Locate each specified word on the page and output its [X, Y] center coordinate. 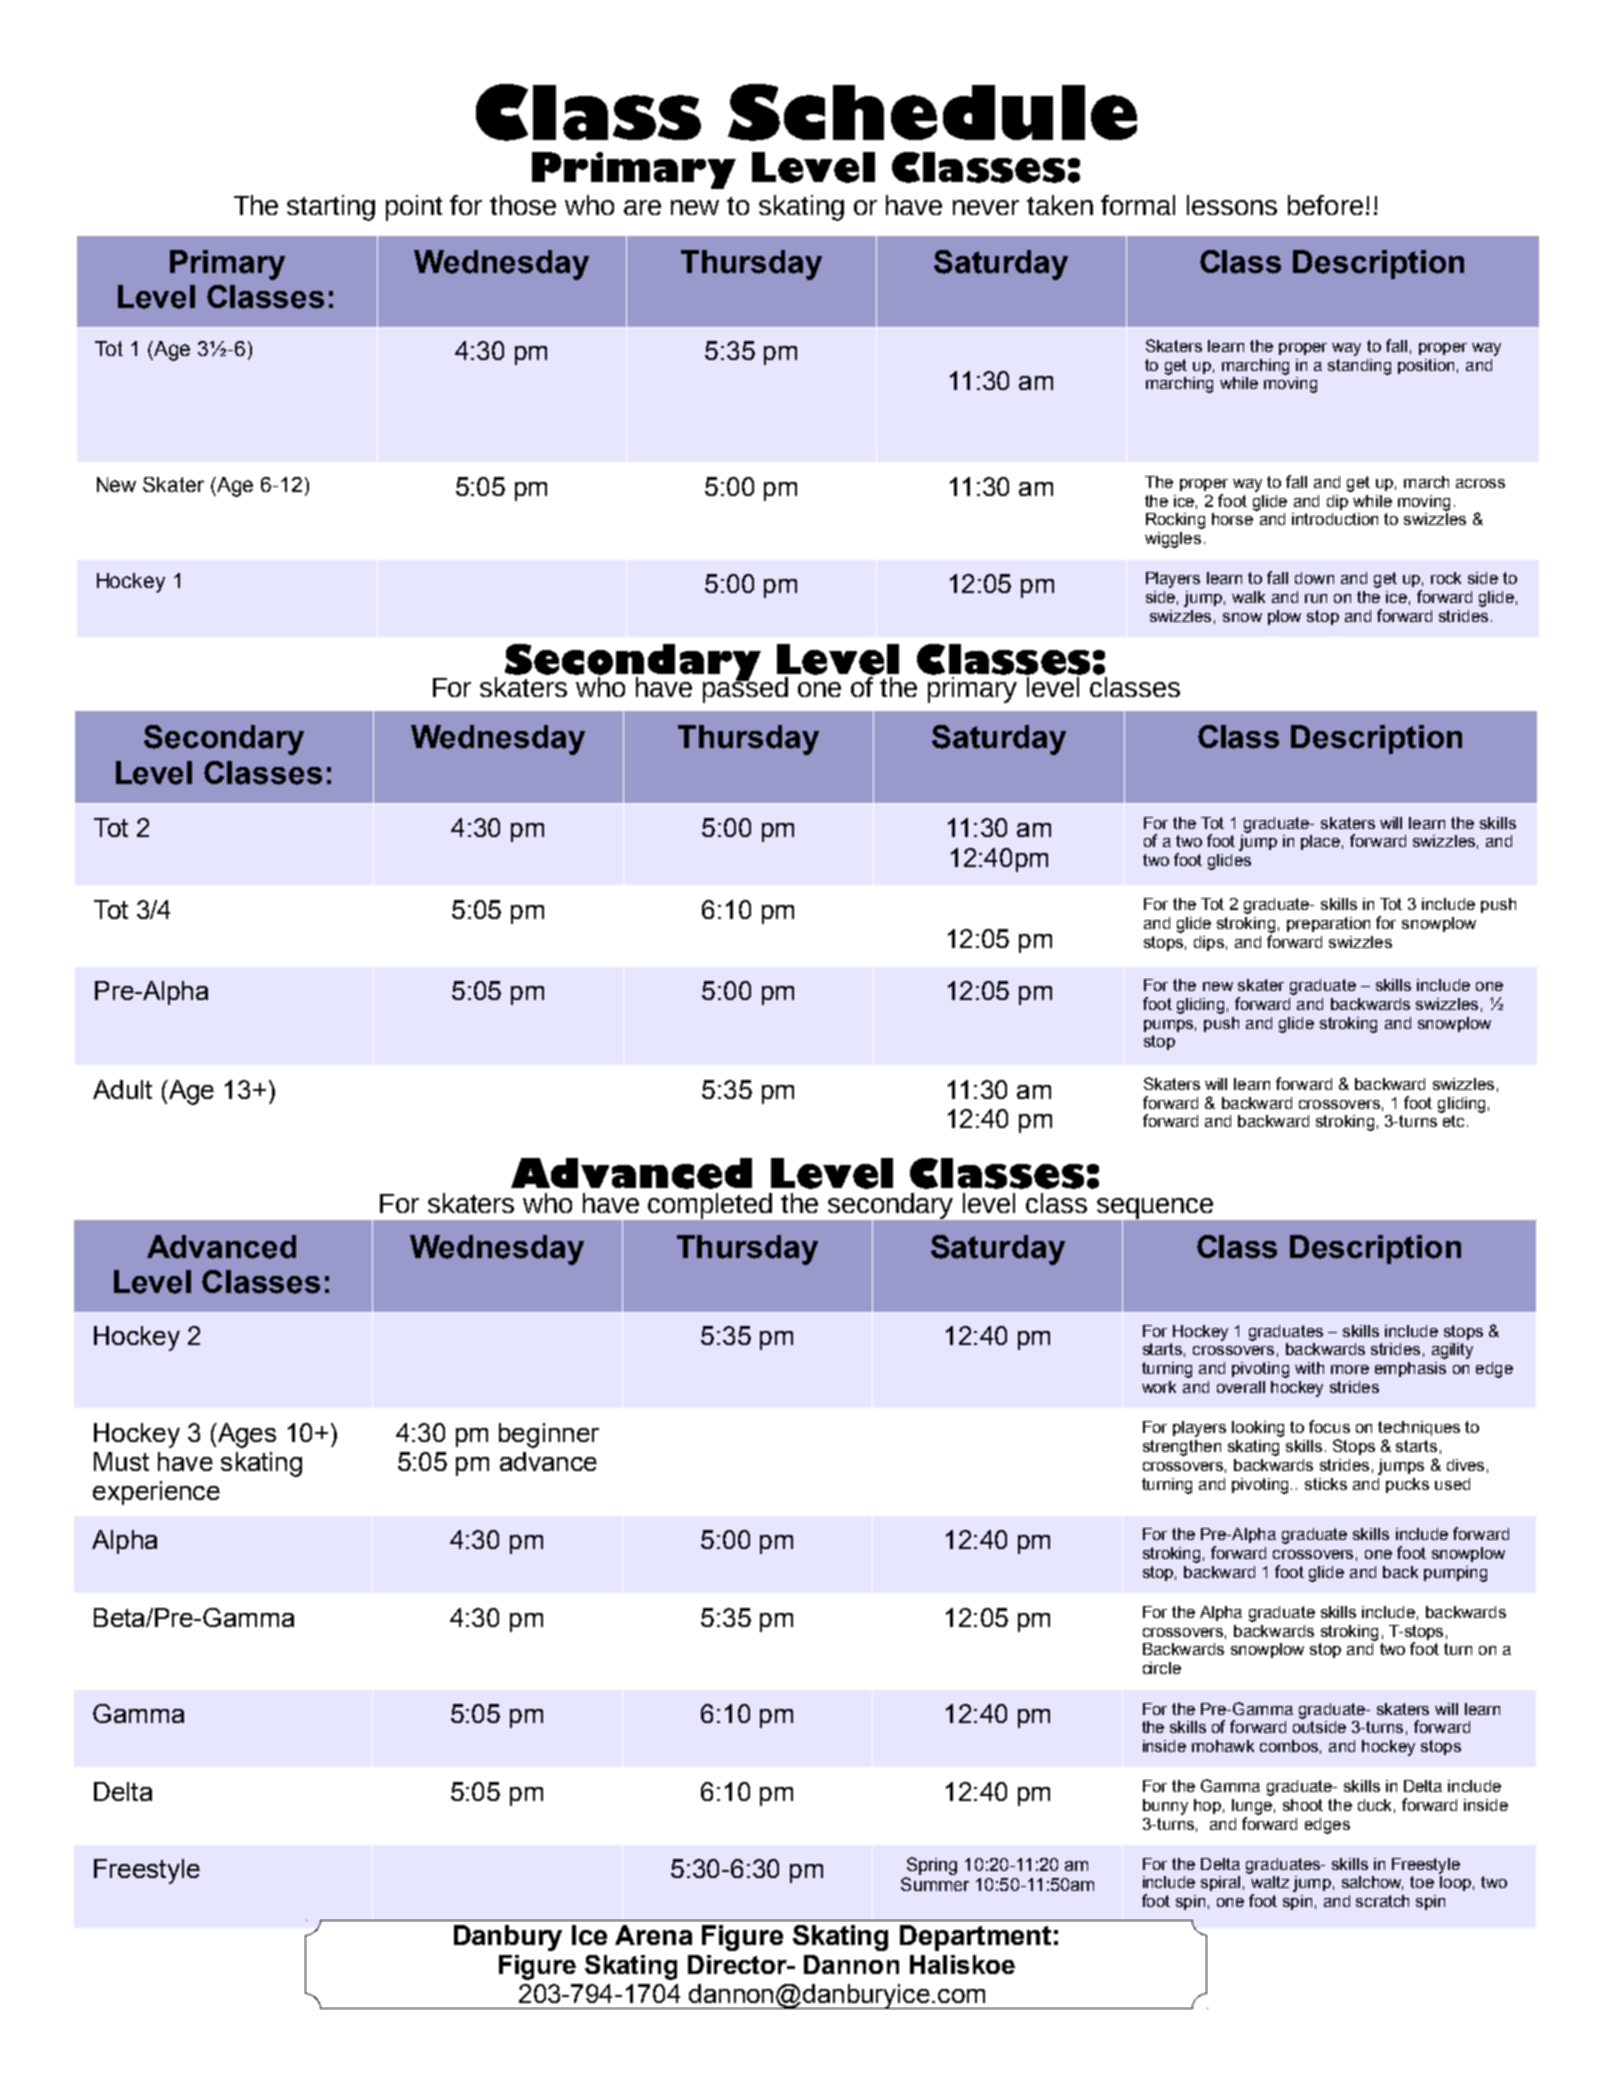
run [1316, 598]
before [1325, 205]
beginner [549, 1435]
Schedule [932, 112]
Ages [245, 1435]
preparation [1328, 924]
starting [331, 208]
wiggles [1173, 540]
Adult [122, 1089]
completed [710, 1206]
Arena [653, 1935]
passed [745, 688]
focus [1329, 1426]
